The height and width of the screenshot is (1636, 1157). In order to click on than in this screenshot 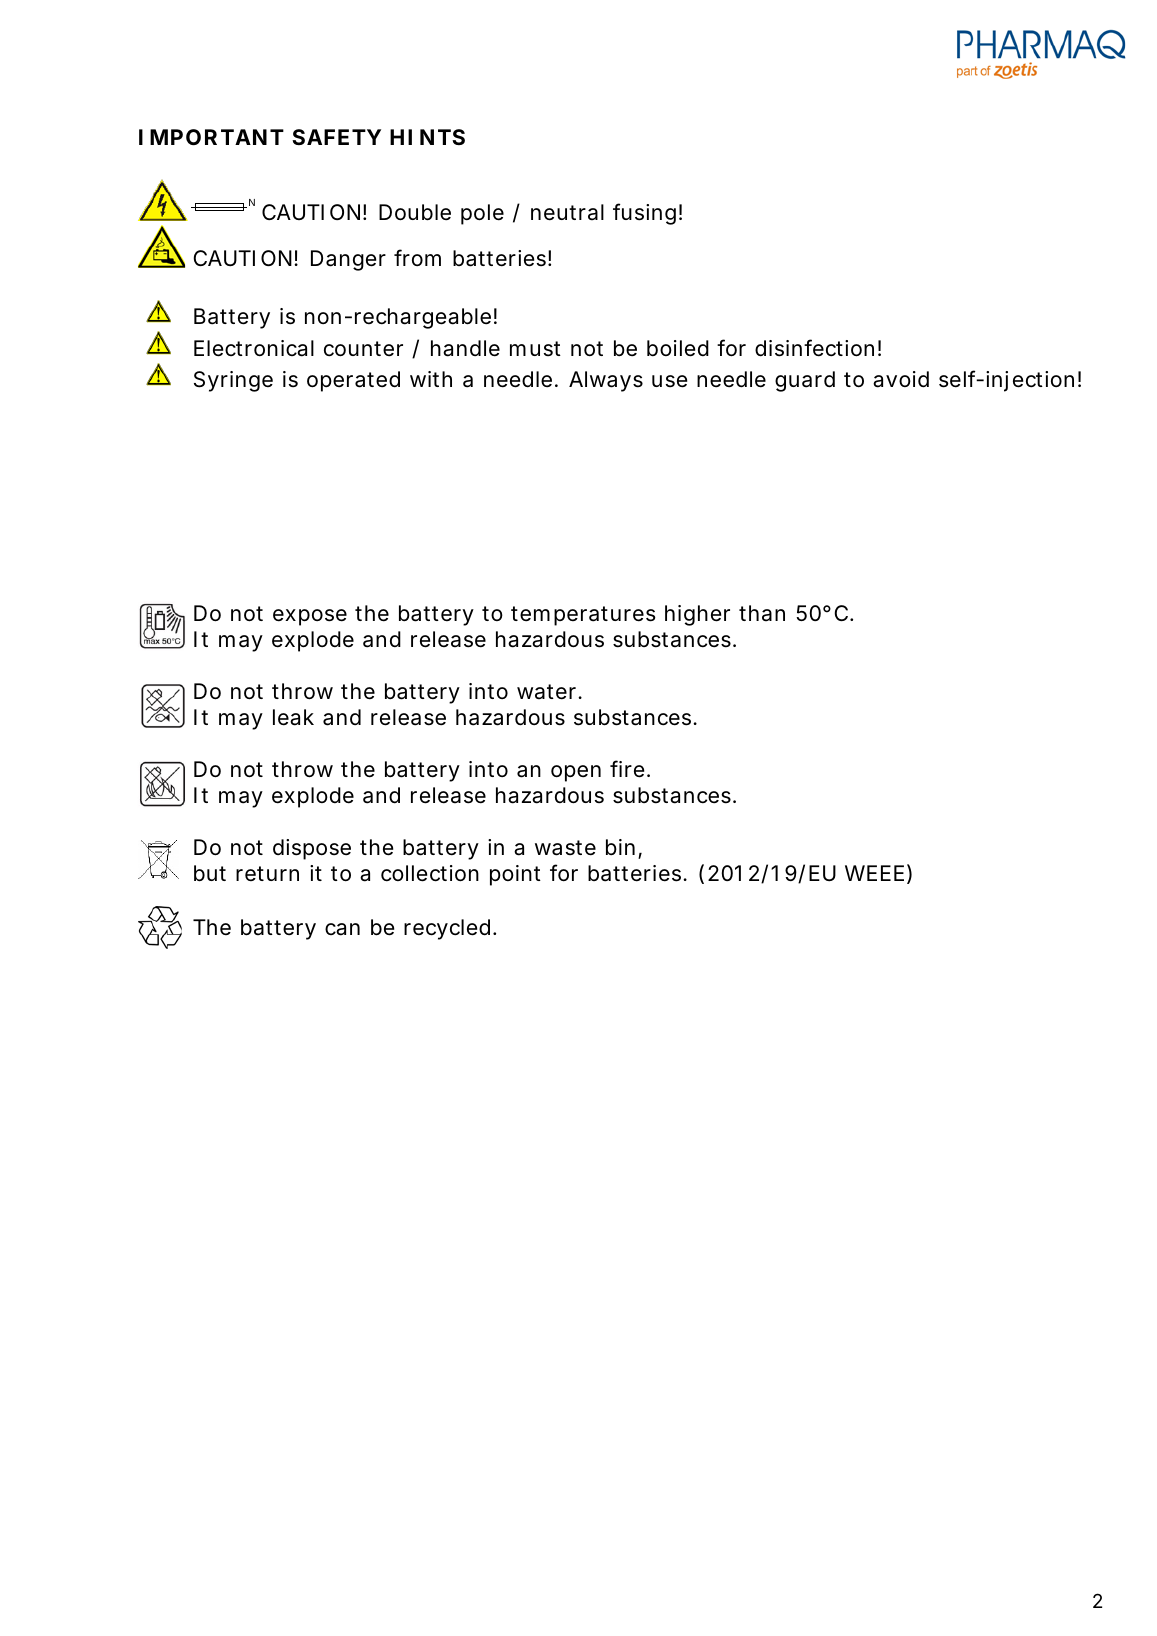, I will do `click(762, 613)`.
